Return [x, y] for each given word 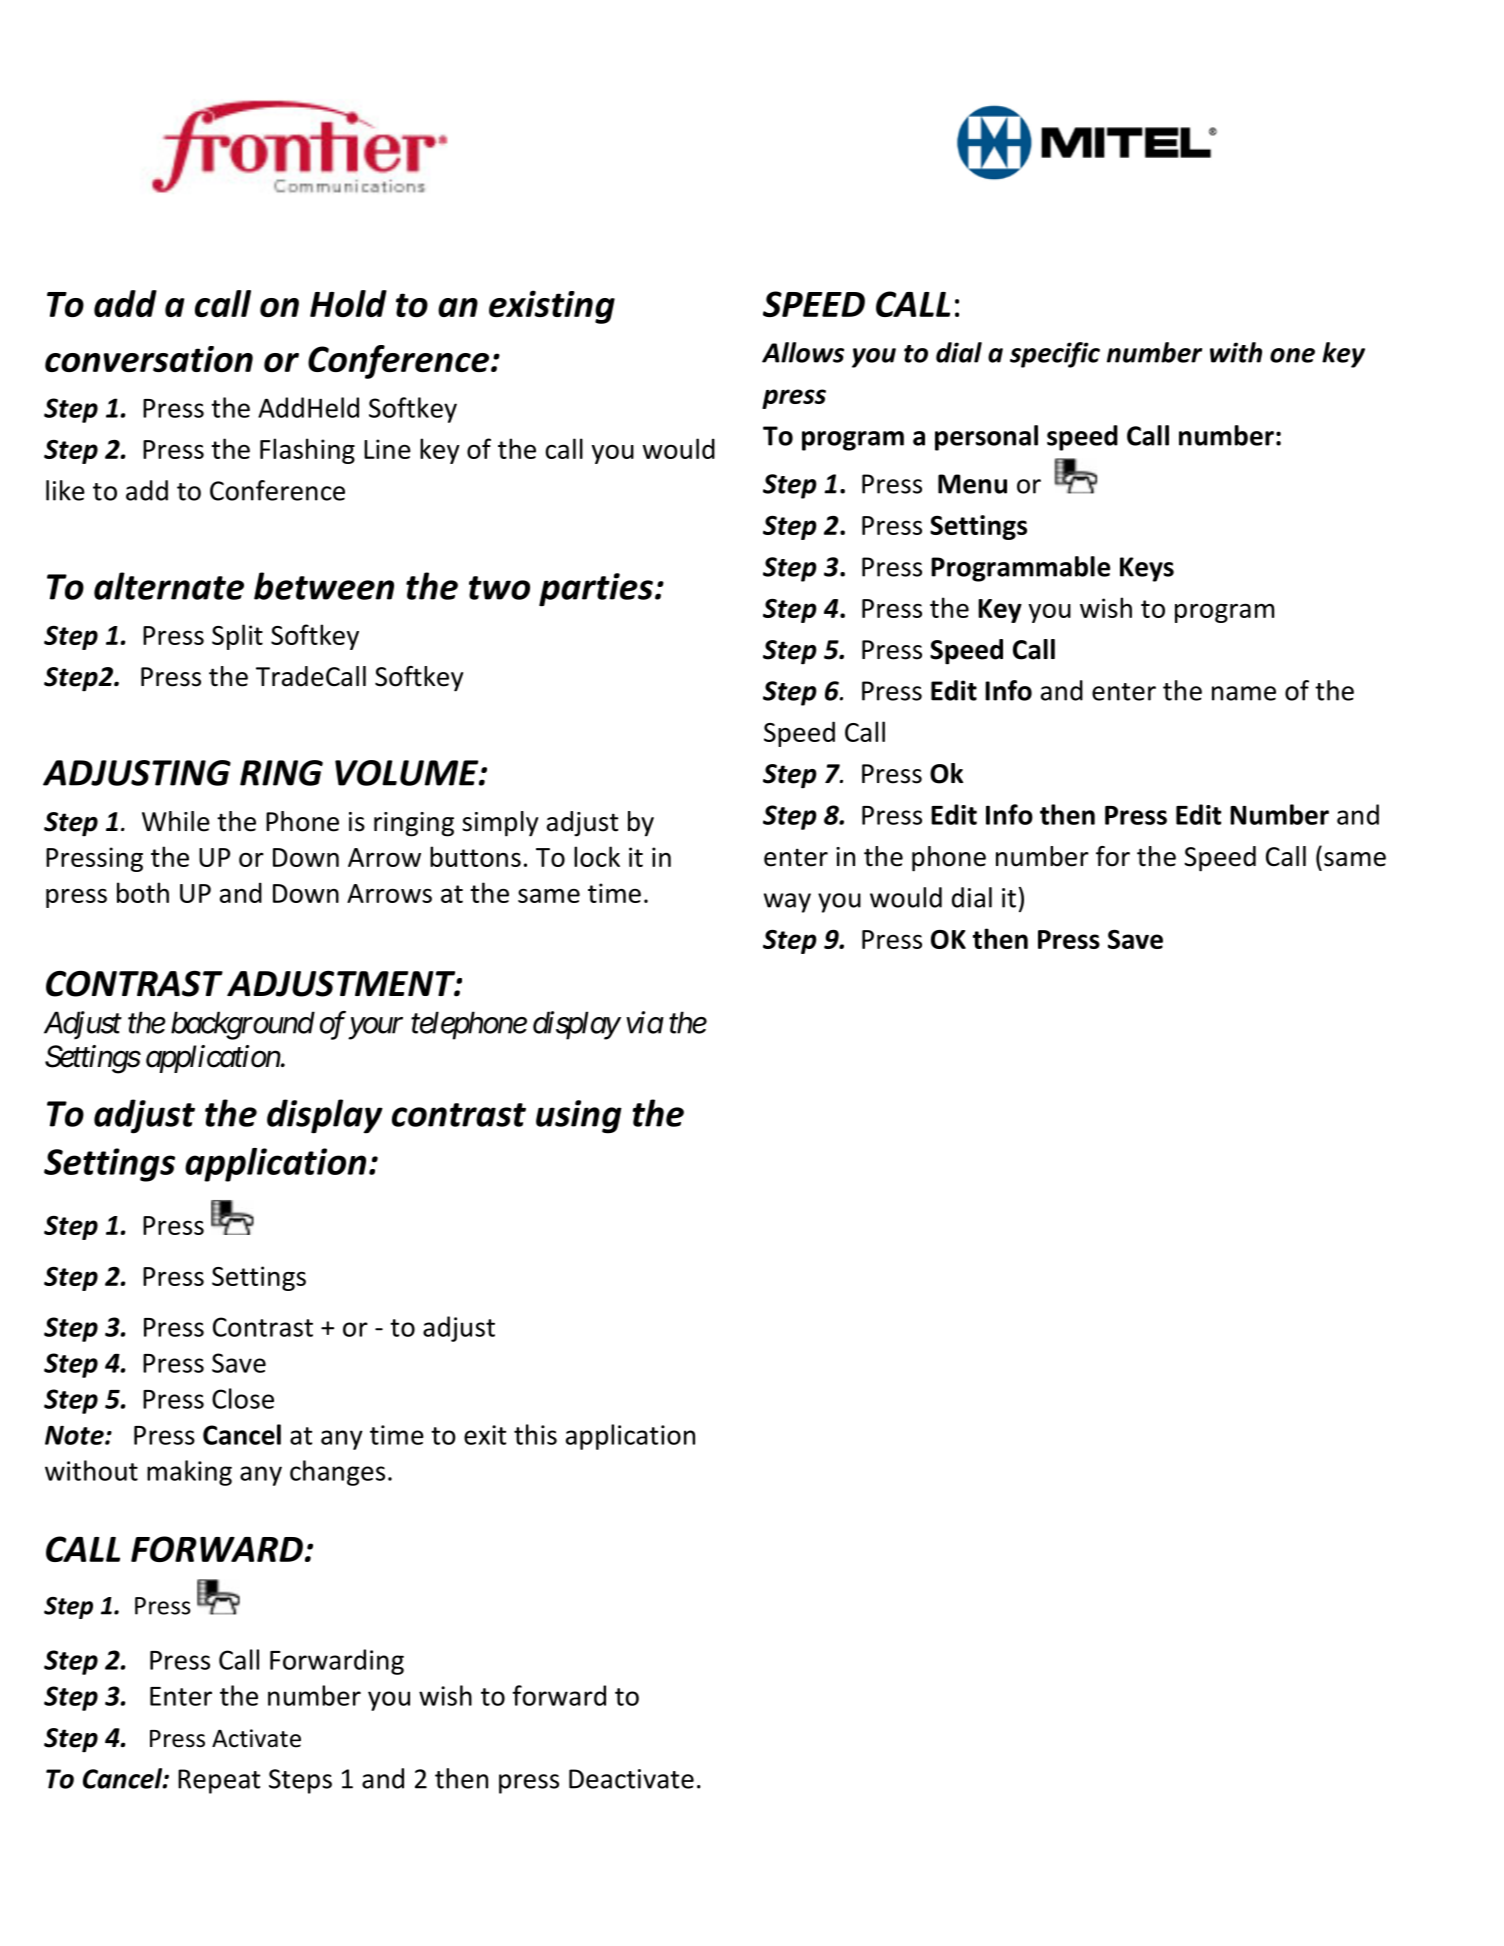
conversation [149, 359]
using [579, 1117]
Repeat [219, 1781]
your [375, 1029]
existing [552, 307]
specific [1055, 355]
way [787, 903]
